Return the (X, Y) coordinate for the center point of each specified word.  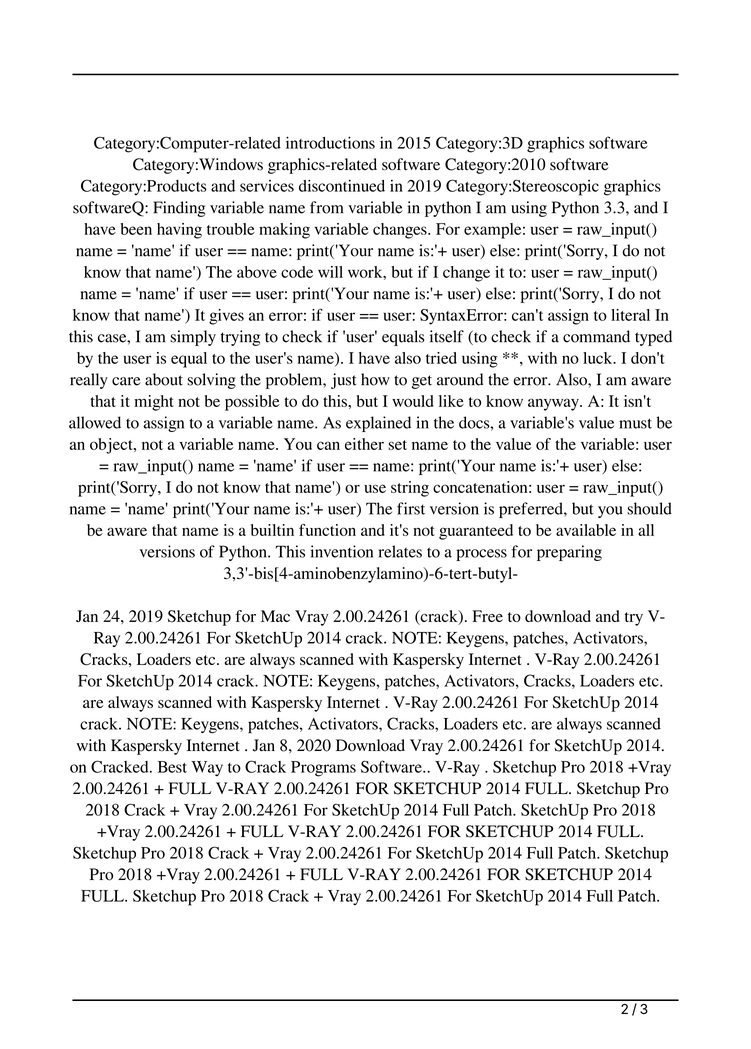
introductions (330, 142)
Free (487, 616)
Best (172, 767)
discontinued (342, 186)
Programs (323, 769)
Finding (179, 209)
